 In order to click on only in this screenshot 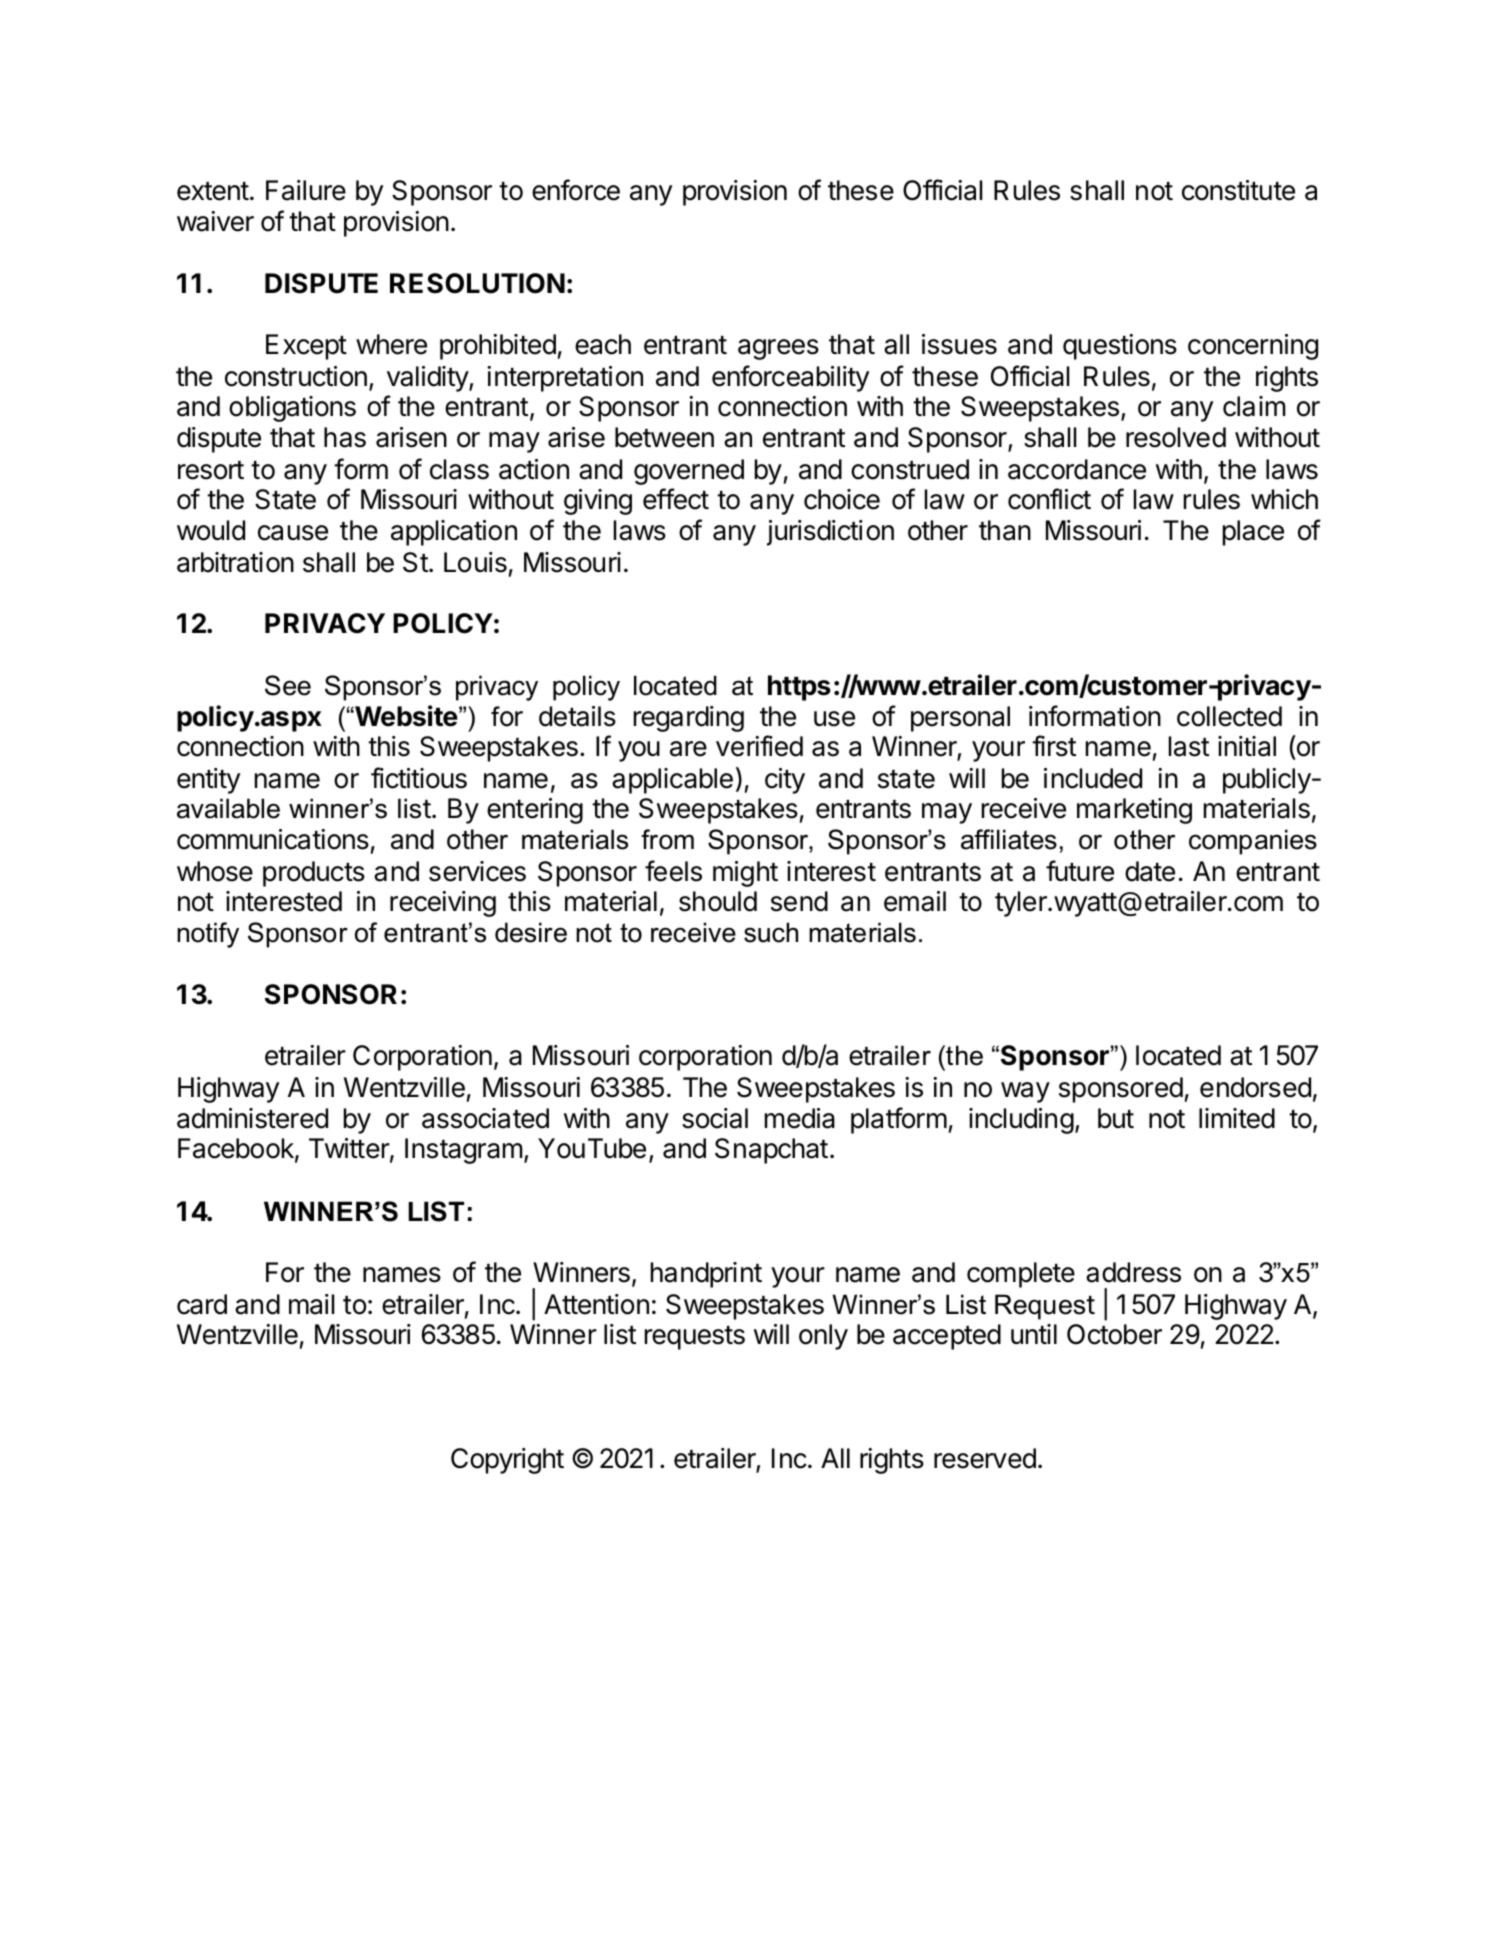, I will do `click(823, 1337)`.
